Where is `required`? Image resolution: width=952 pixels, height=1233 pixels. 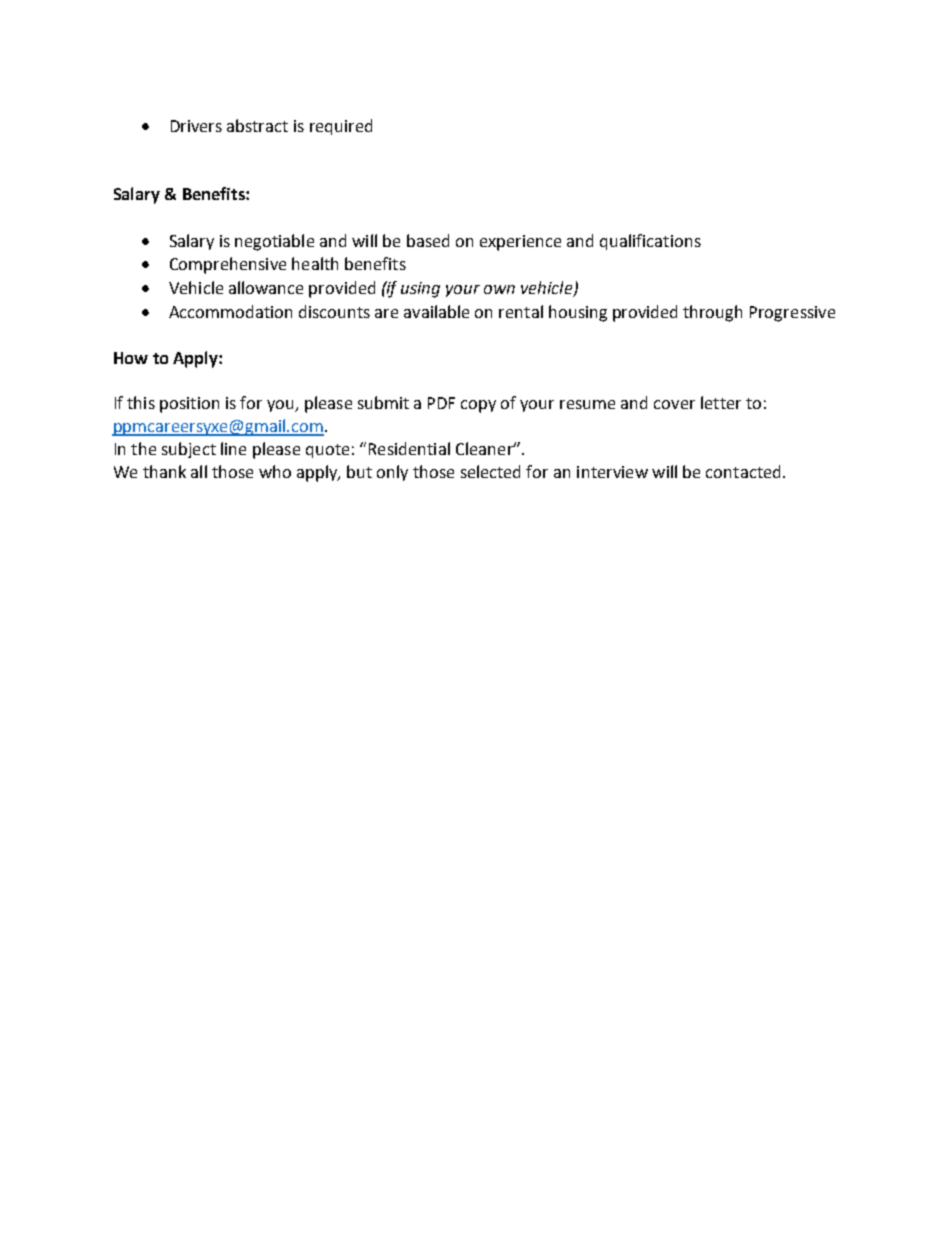 required is located at coordinates (341, 127).
